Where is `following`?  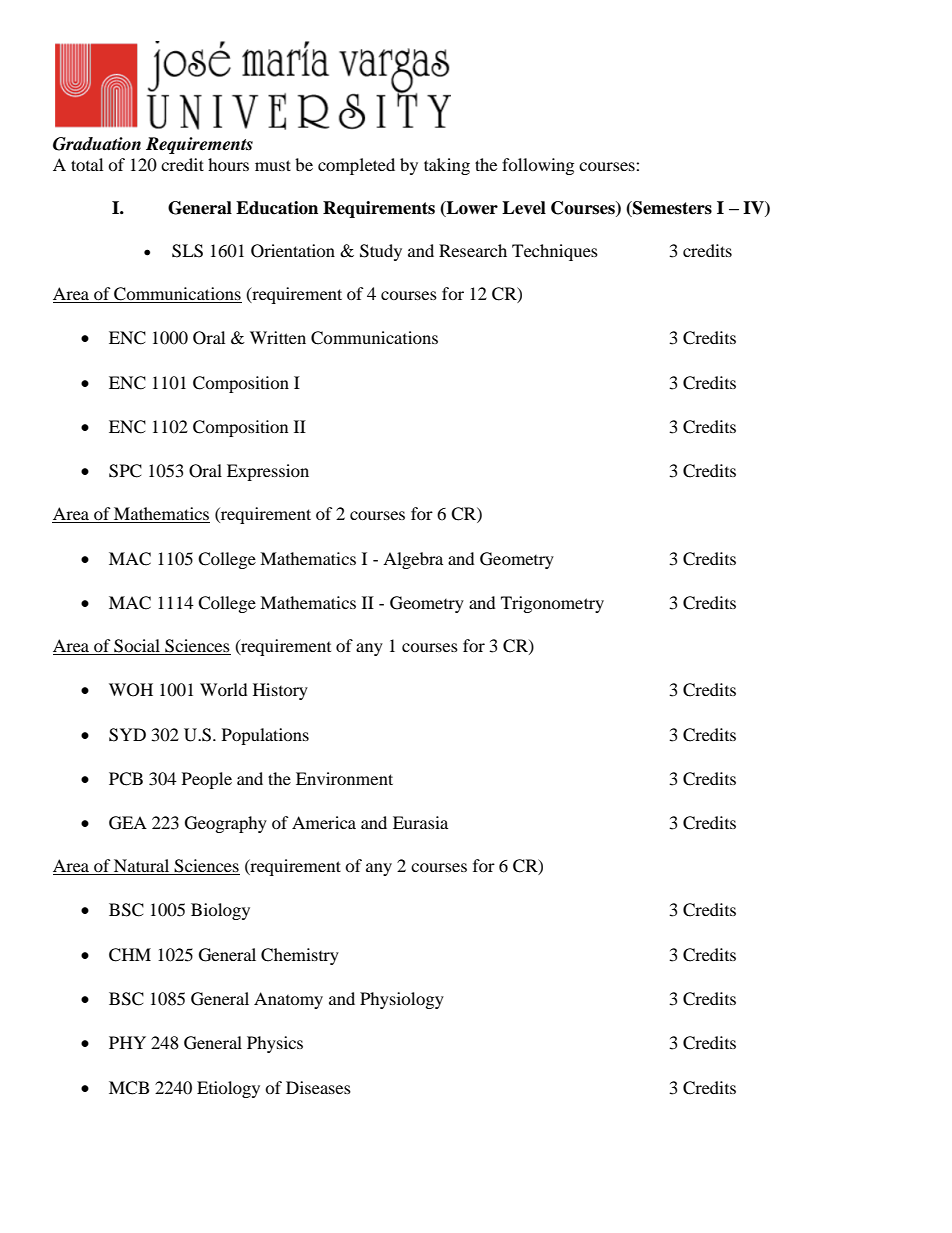
following is located at coordinates (538, 166).
